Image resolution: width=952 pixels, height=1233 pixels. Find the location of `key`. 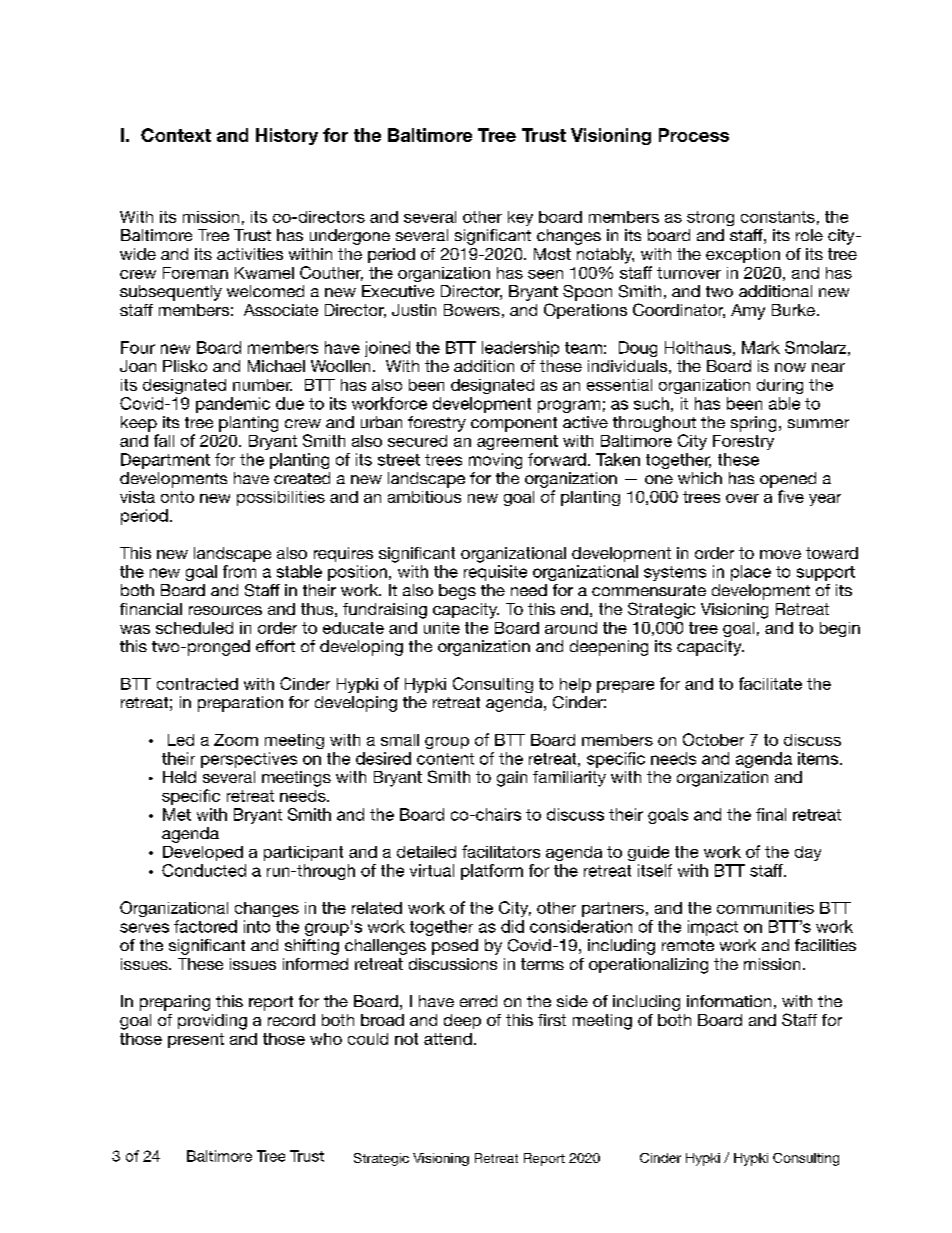

key is located at coordinates (520, 218).
